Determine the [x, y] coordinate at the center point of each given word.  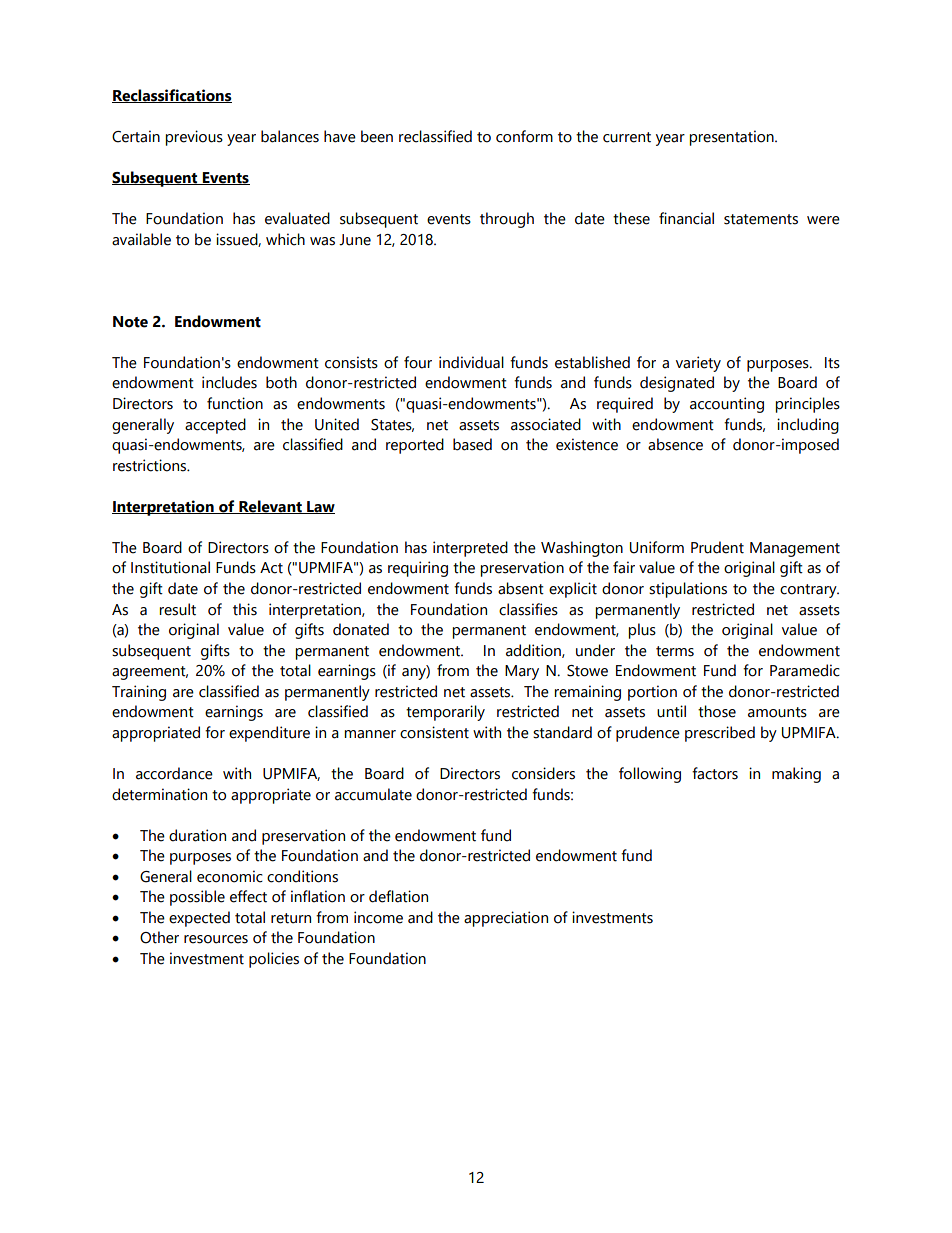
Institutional [170, 567]
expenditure [269, 734]
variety [698, 364]
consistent [434, 732]
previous [194, 138]
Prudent [717, 547]
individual [471, 362]
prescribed [720, 734]
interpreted [470, 549]
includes [229, 382]
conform [524, 136]
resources [216, 939]
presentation [732, 138]
